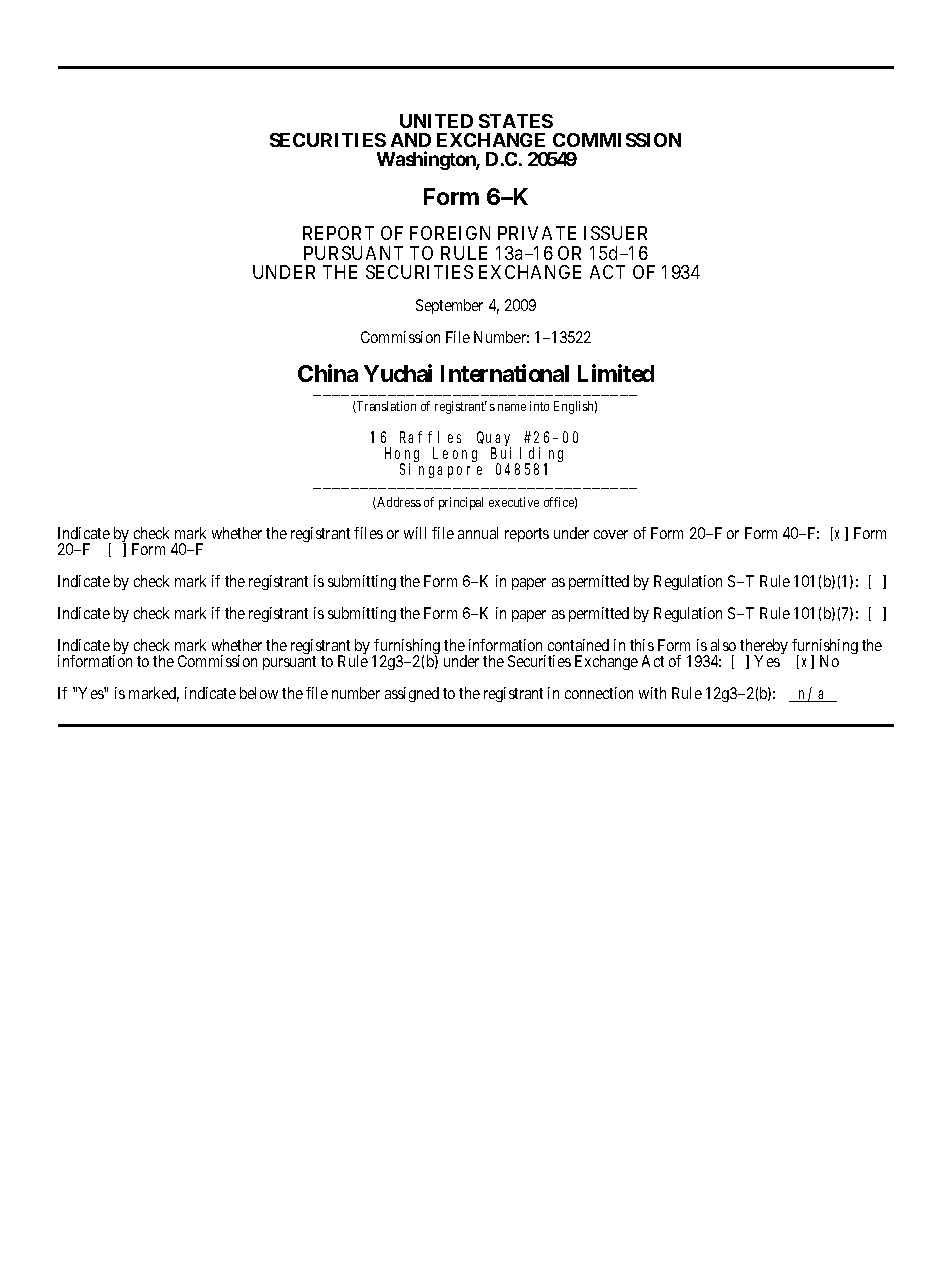  Describe the element at coordinates (616, 373) in the page. I see `Limited` at that location.
